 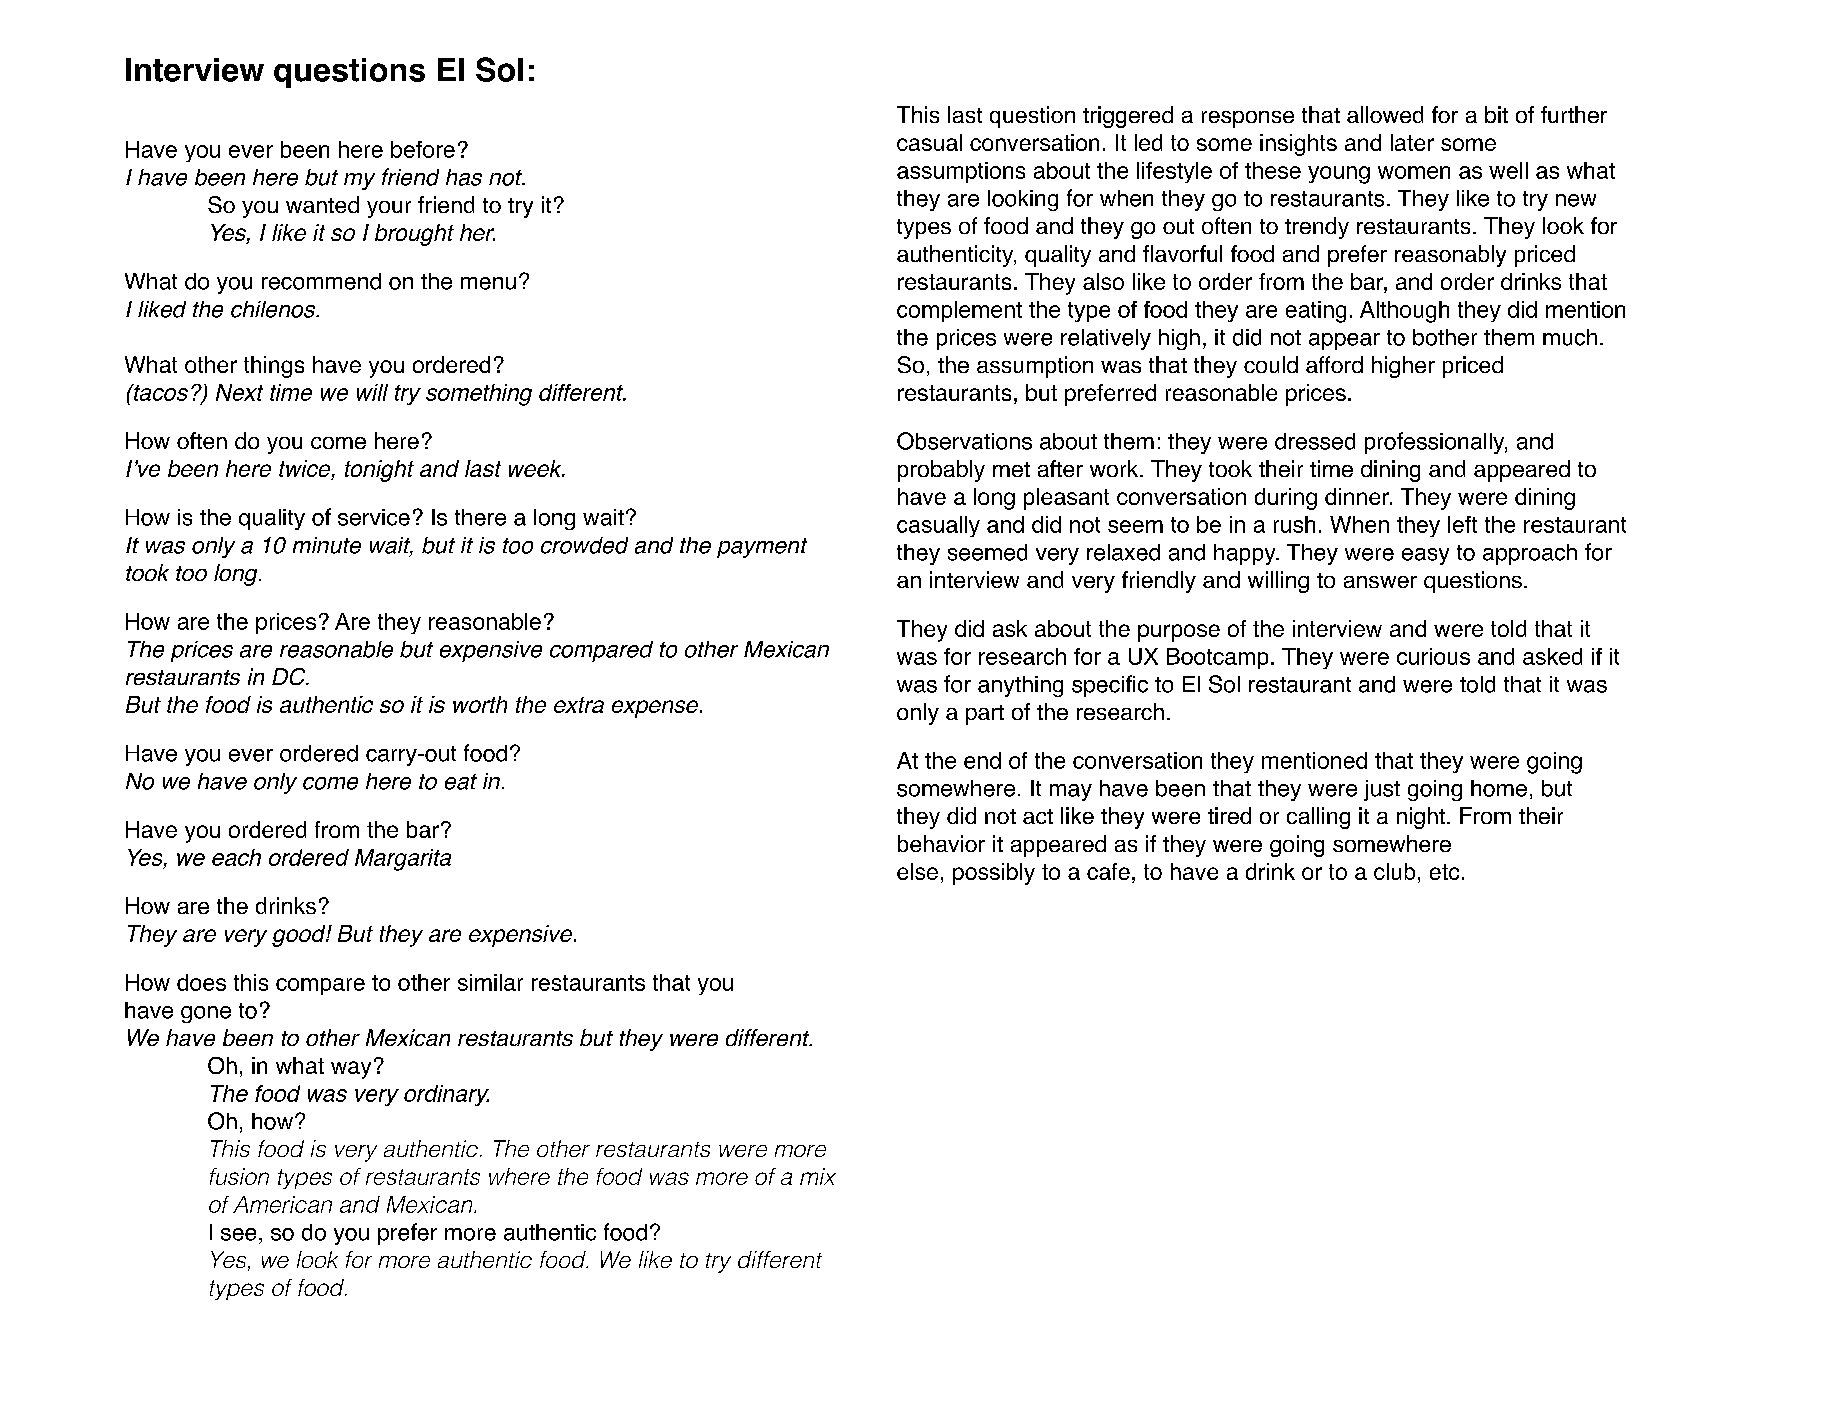 What do you see at coordinates (1412, 142) in the image?
I see `later` at bounding box center [1412, 142].
